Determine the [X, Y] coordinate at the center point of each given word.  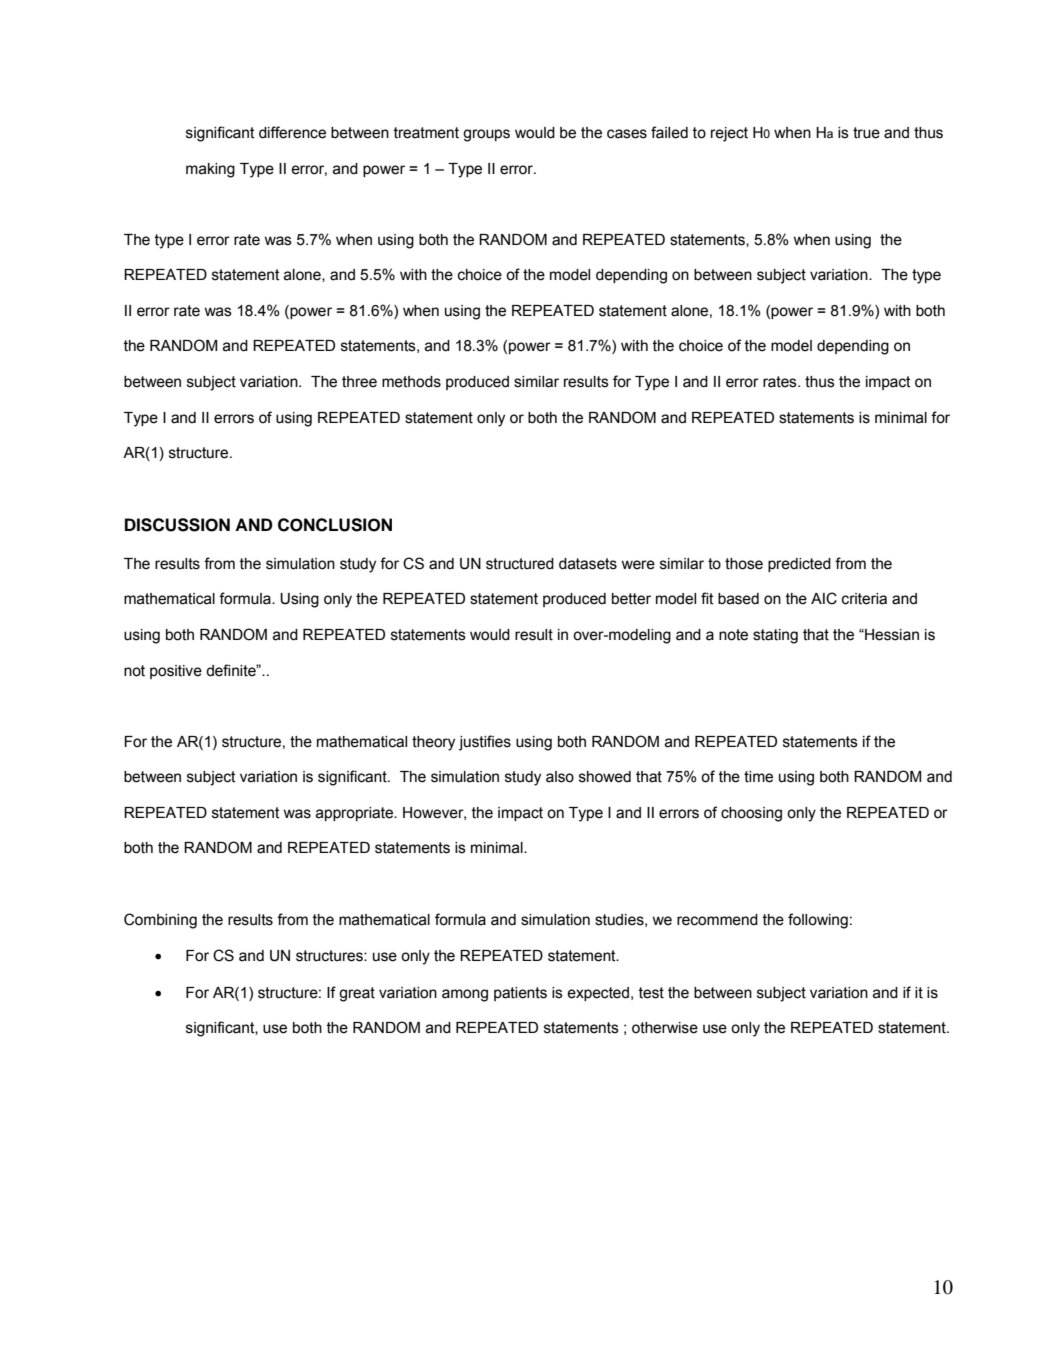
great [357, 994]
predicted [799, 565]
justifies [485, 743]
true [866, 133]
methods [411, 382]
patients [520, 994]
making [210, 170]
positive [176, 672]
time [758, 777]
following [818, 921]
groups [486, 135]
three [359, 382]
